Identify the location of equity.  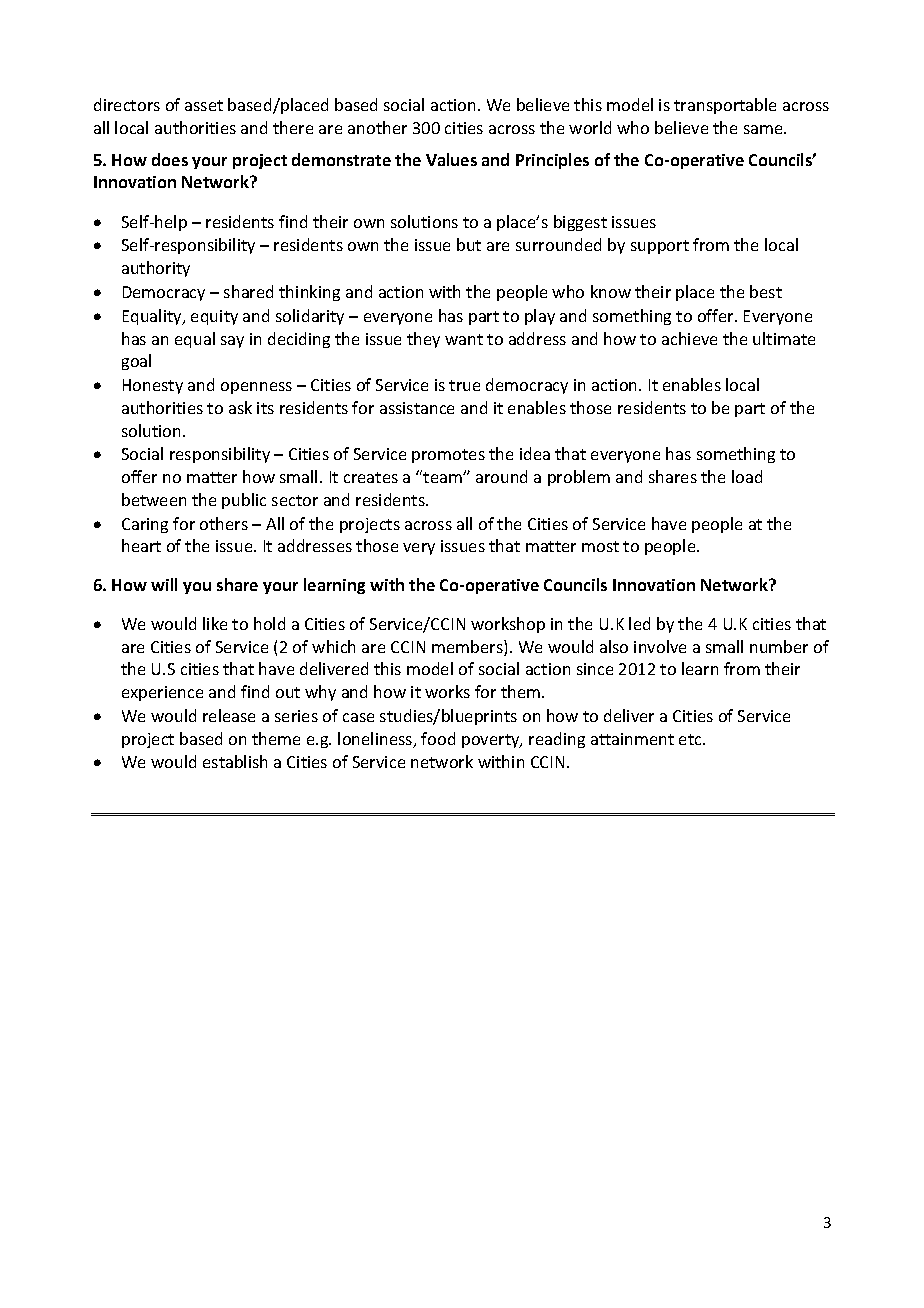
(214, 317).
